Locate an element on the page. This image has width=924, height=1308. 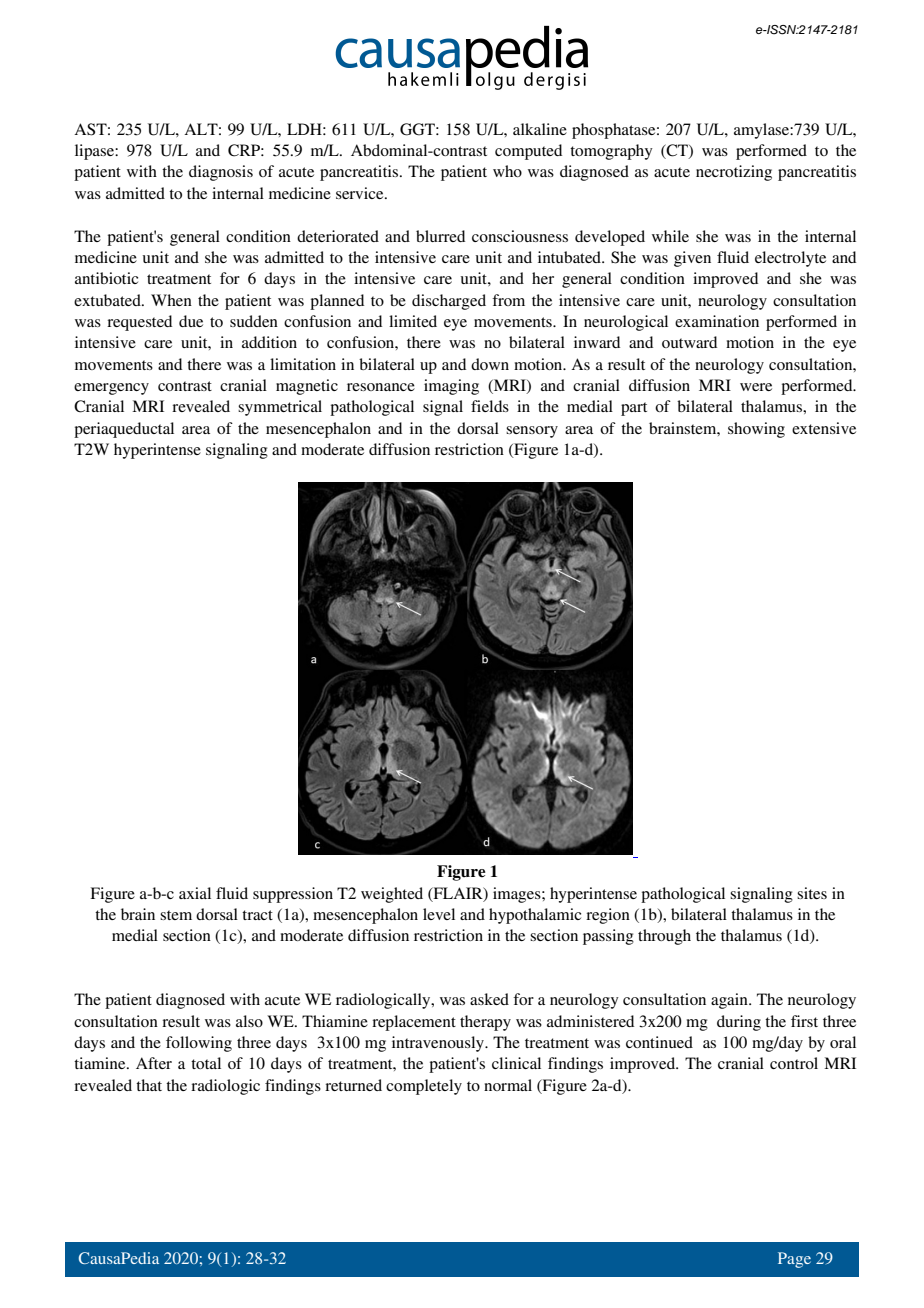
completely is located at coordinates (424, 1087).
